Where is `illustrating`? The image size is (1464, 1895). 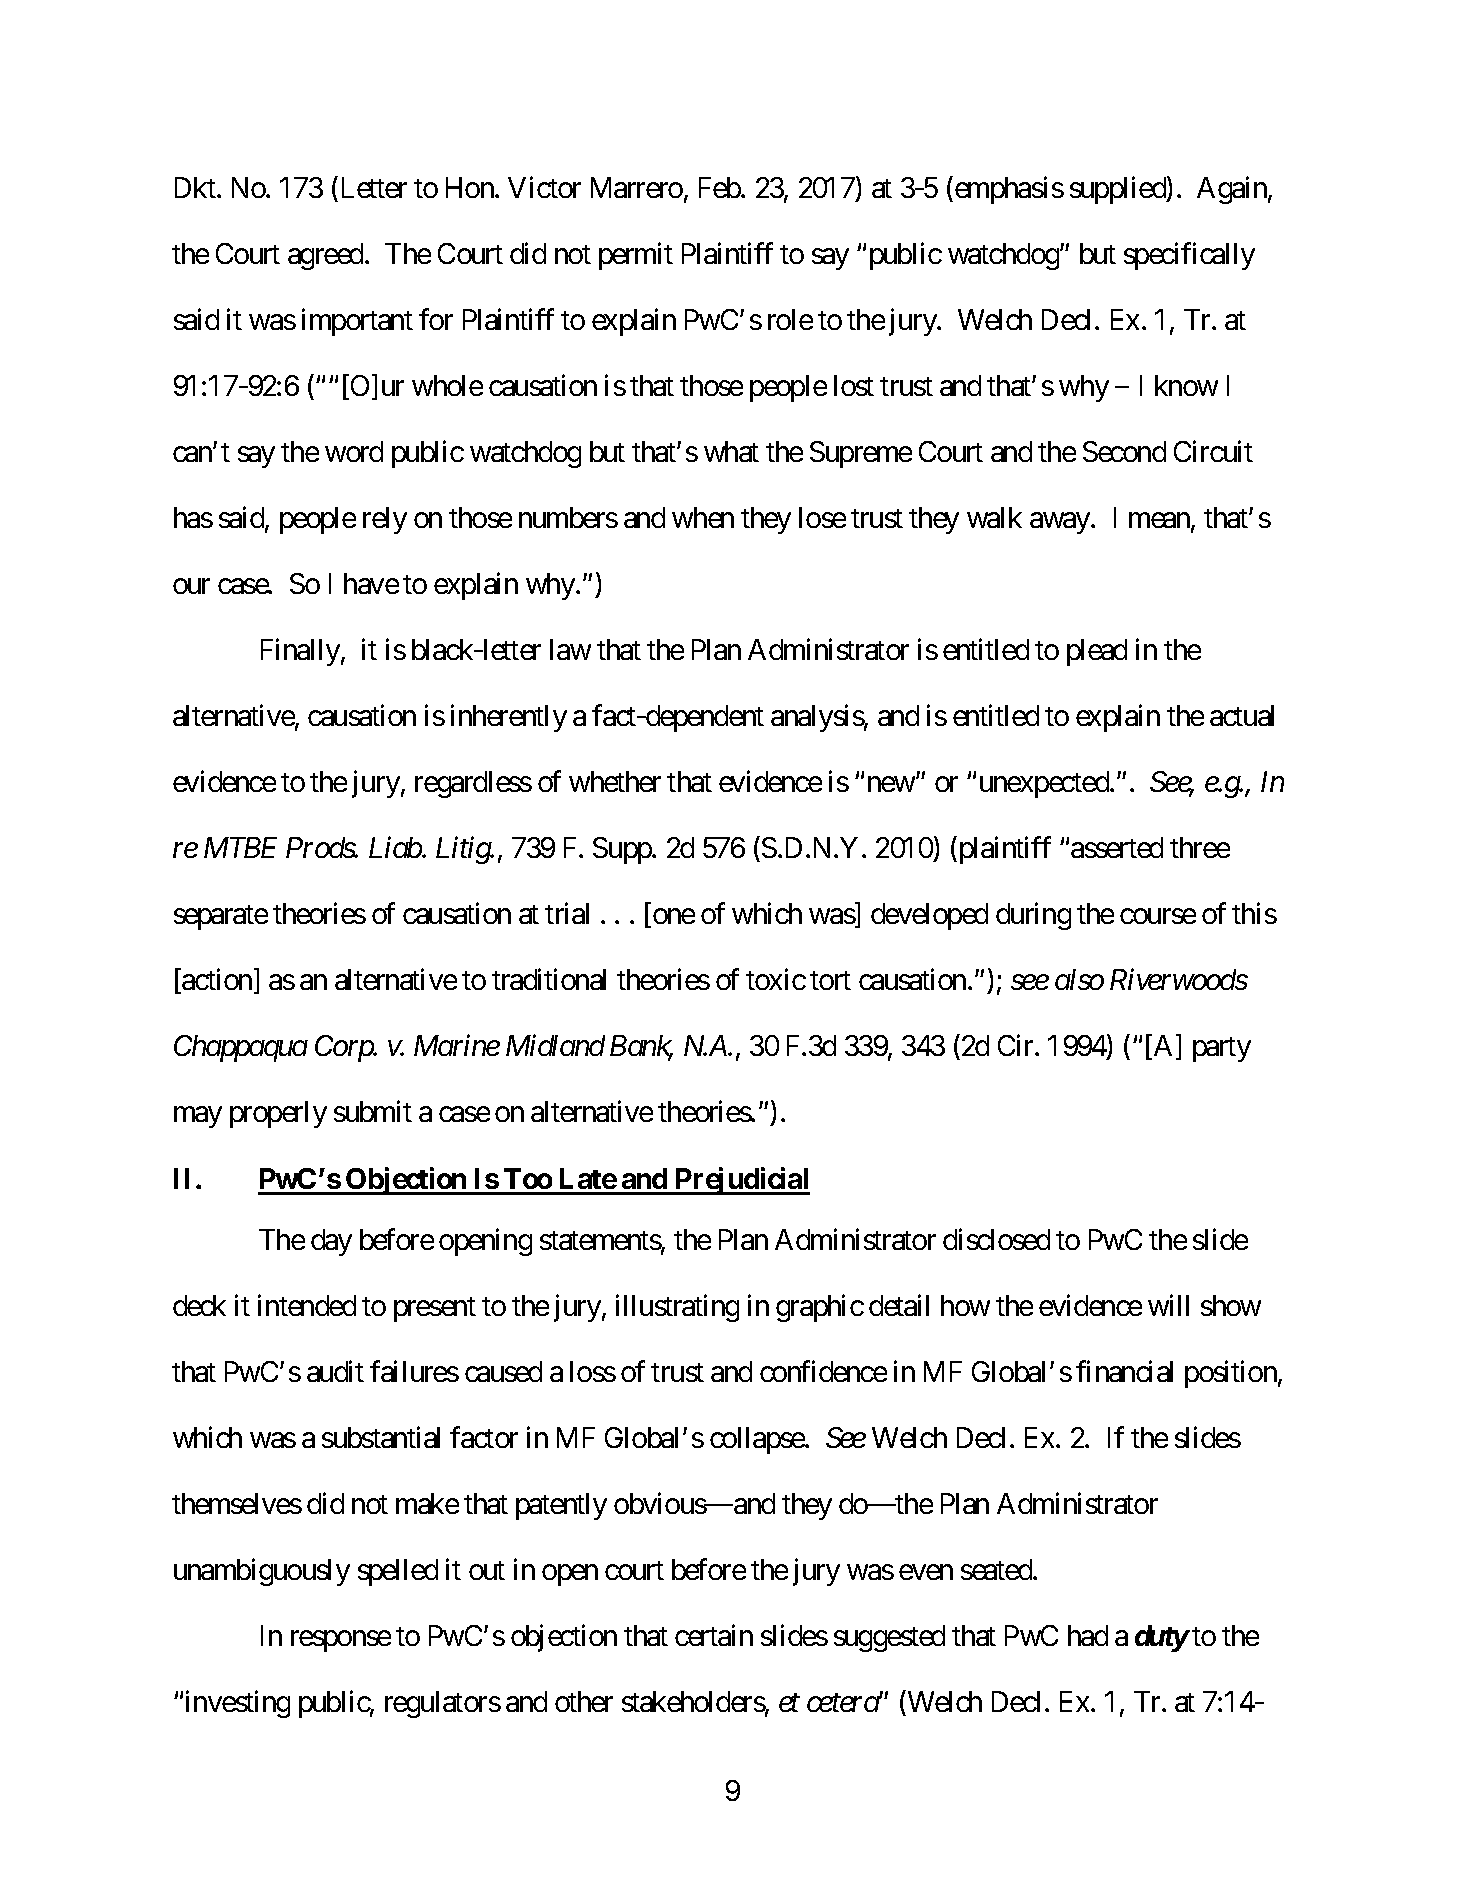
illustrating is located at coordinates (677, 1308).
